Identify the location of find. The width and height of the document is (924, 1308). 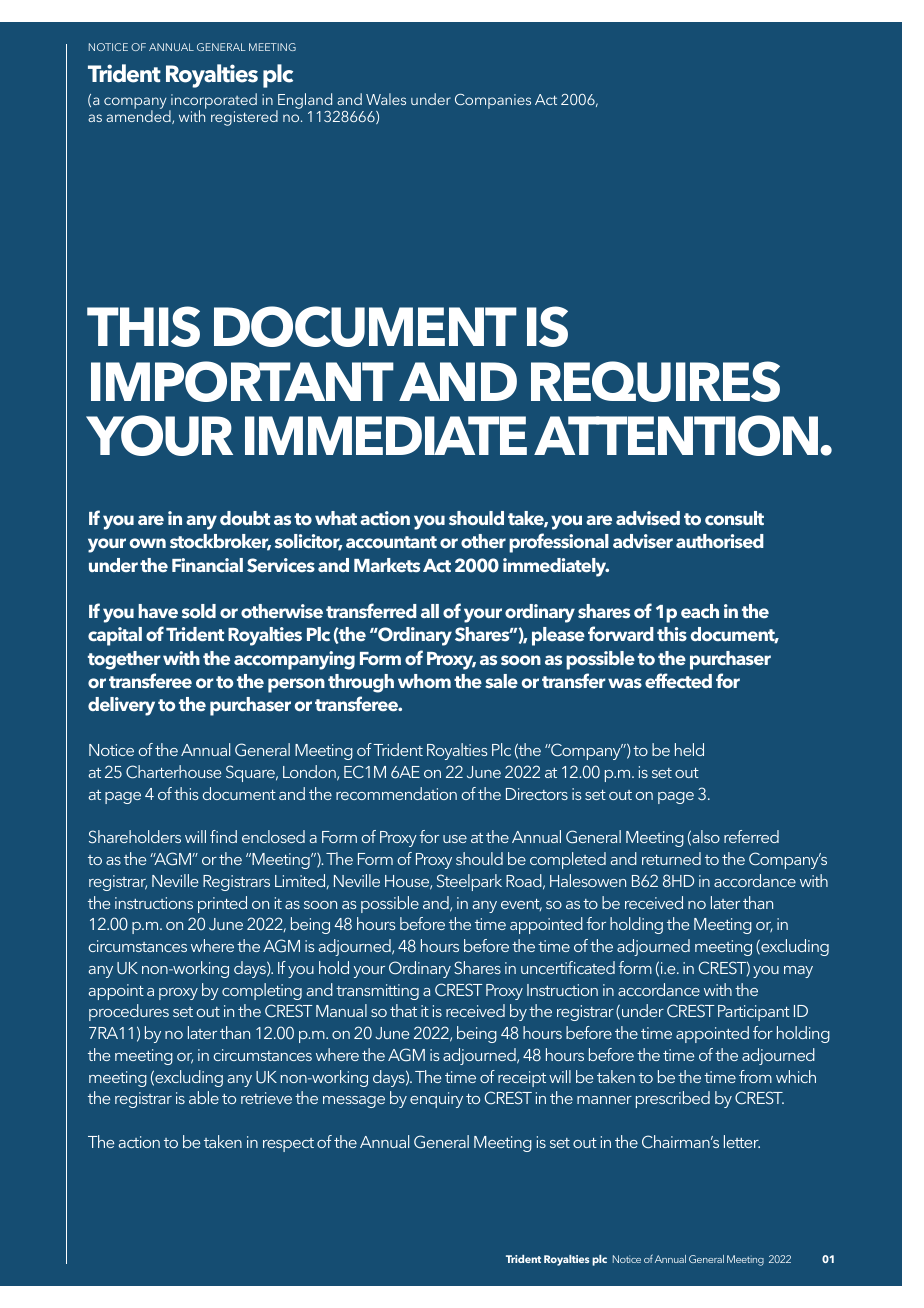
(223, 836).
